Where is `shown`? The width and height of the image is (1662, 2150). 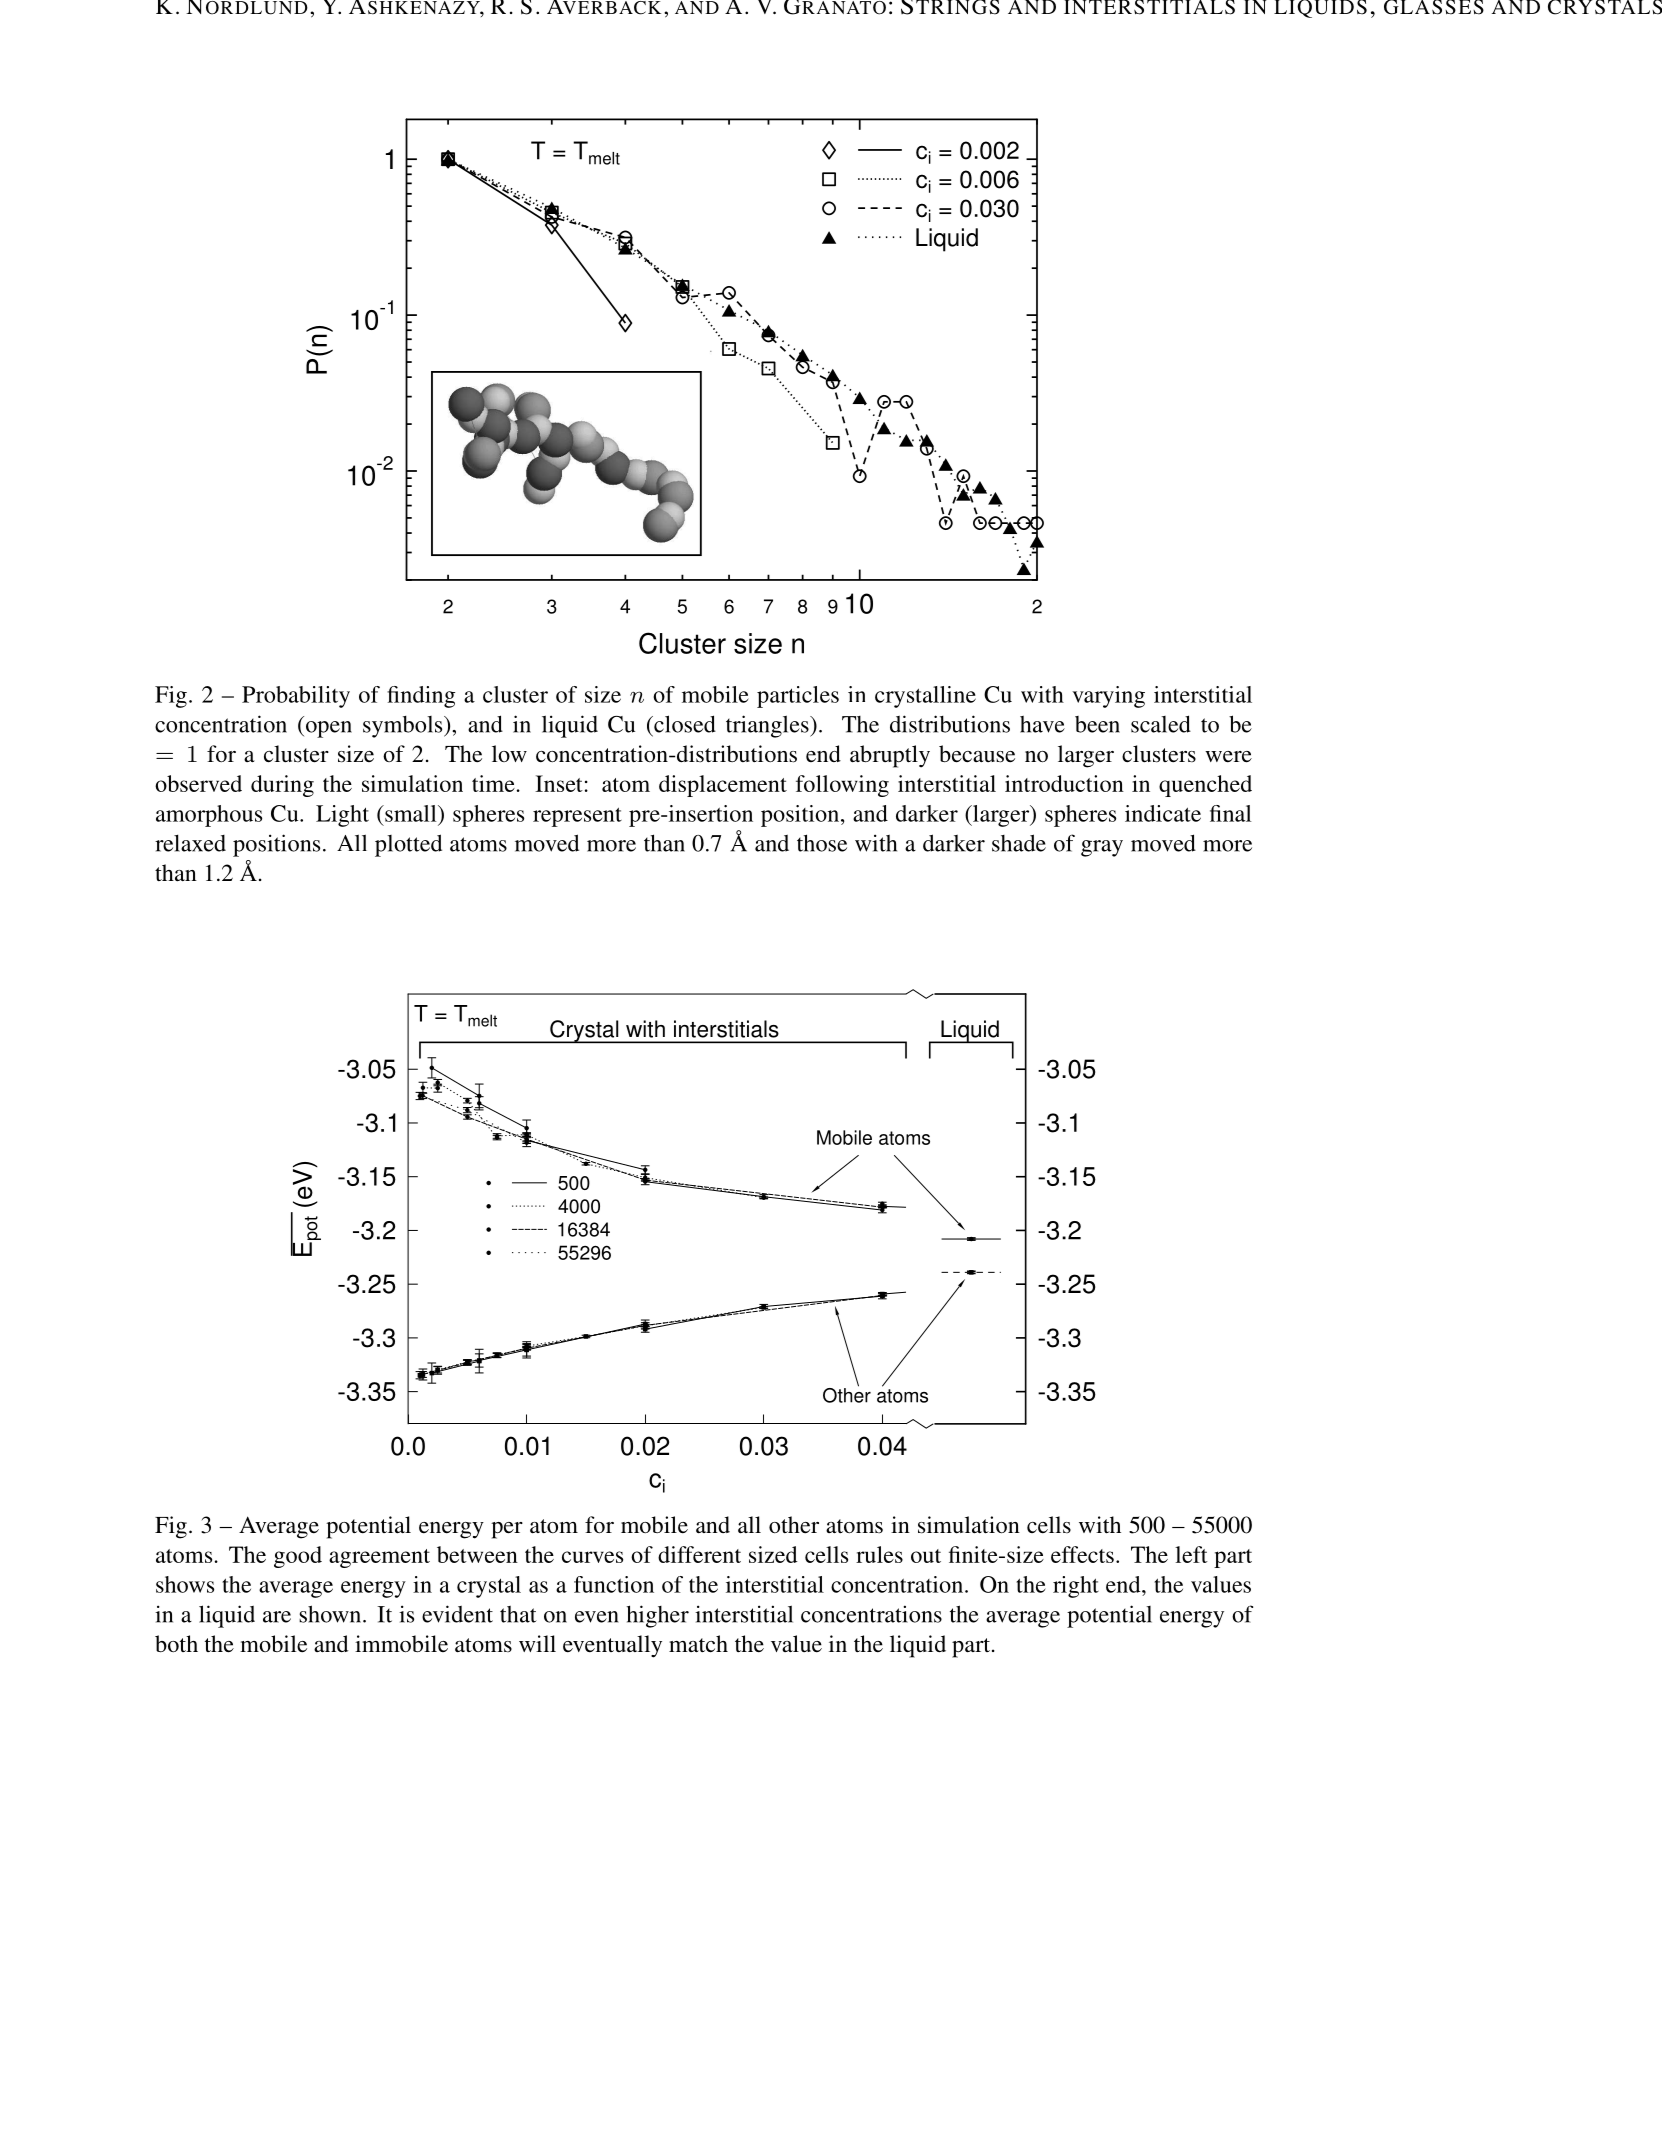 shown is located at coordinates (331, 1614).
